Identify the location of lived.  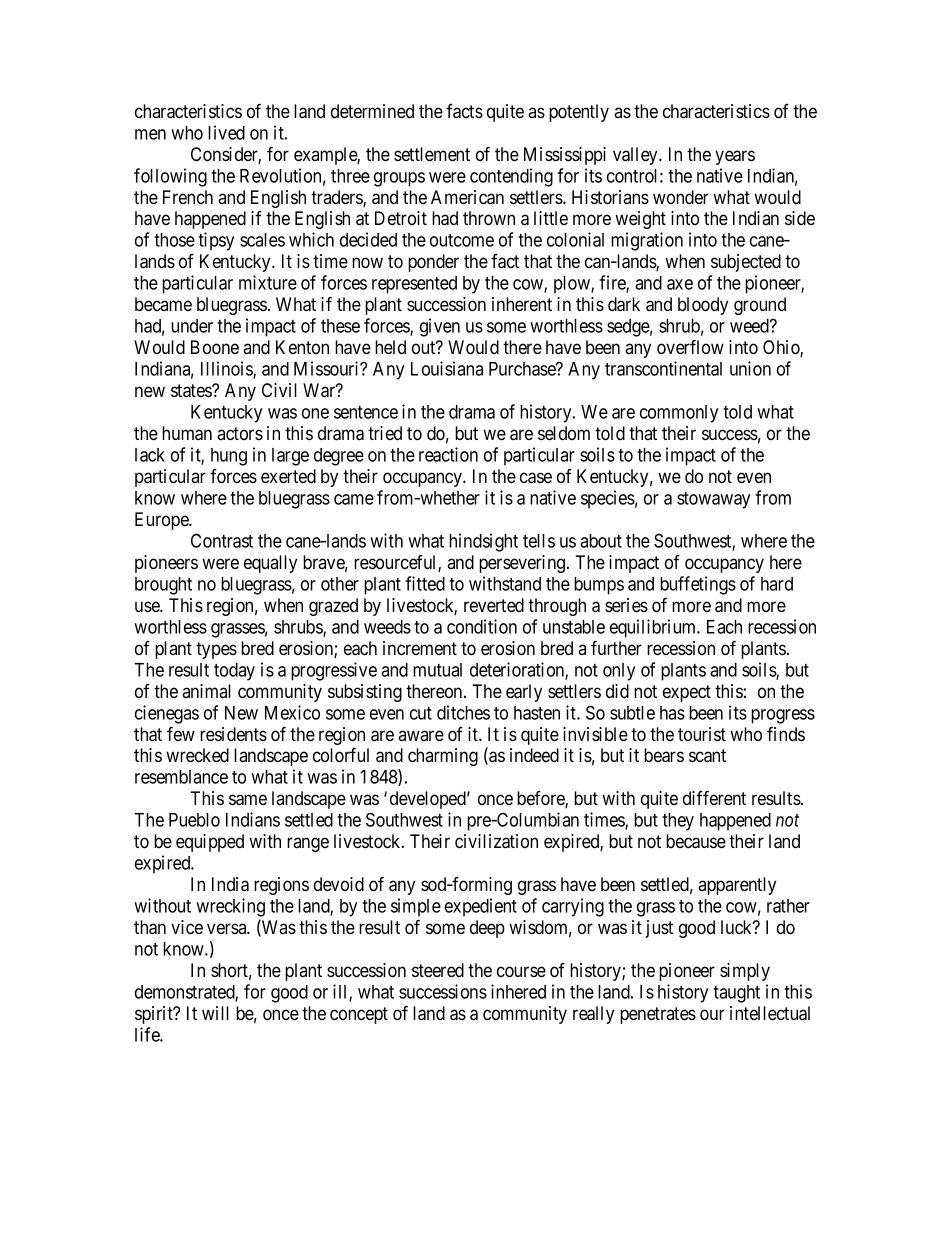
(226, 132).
